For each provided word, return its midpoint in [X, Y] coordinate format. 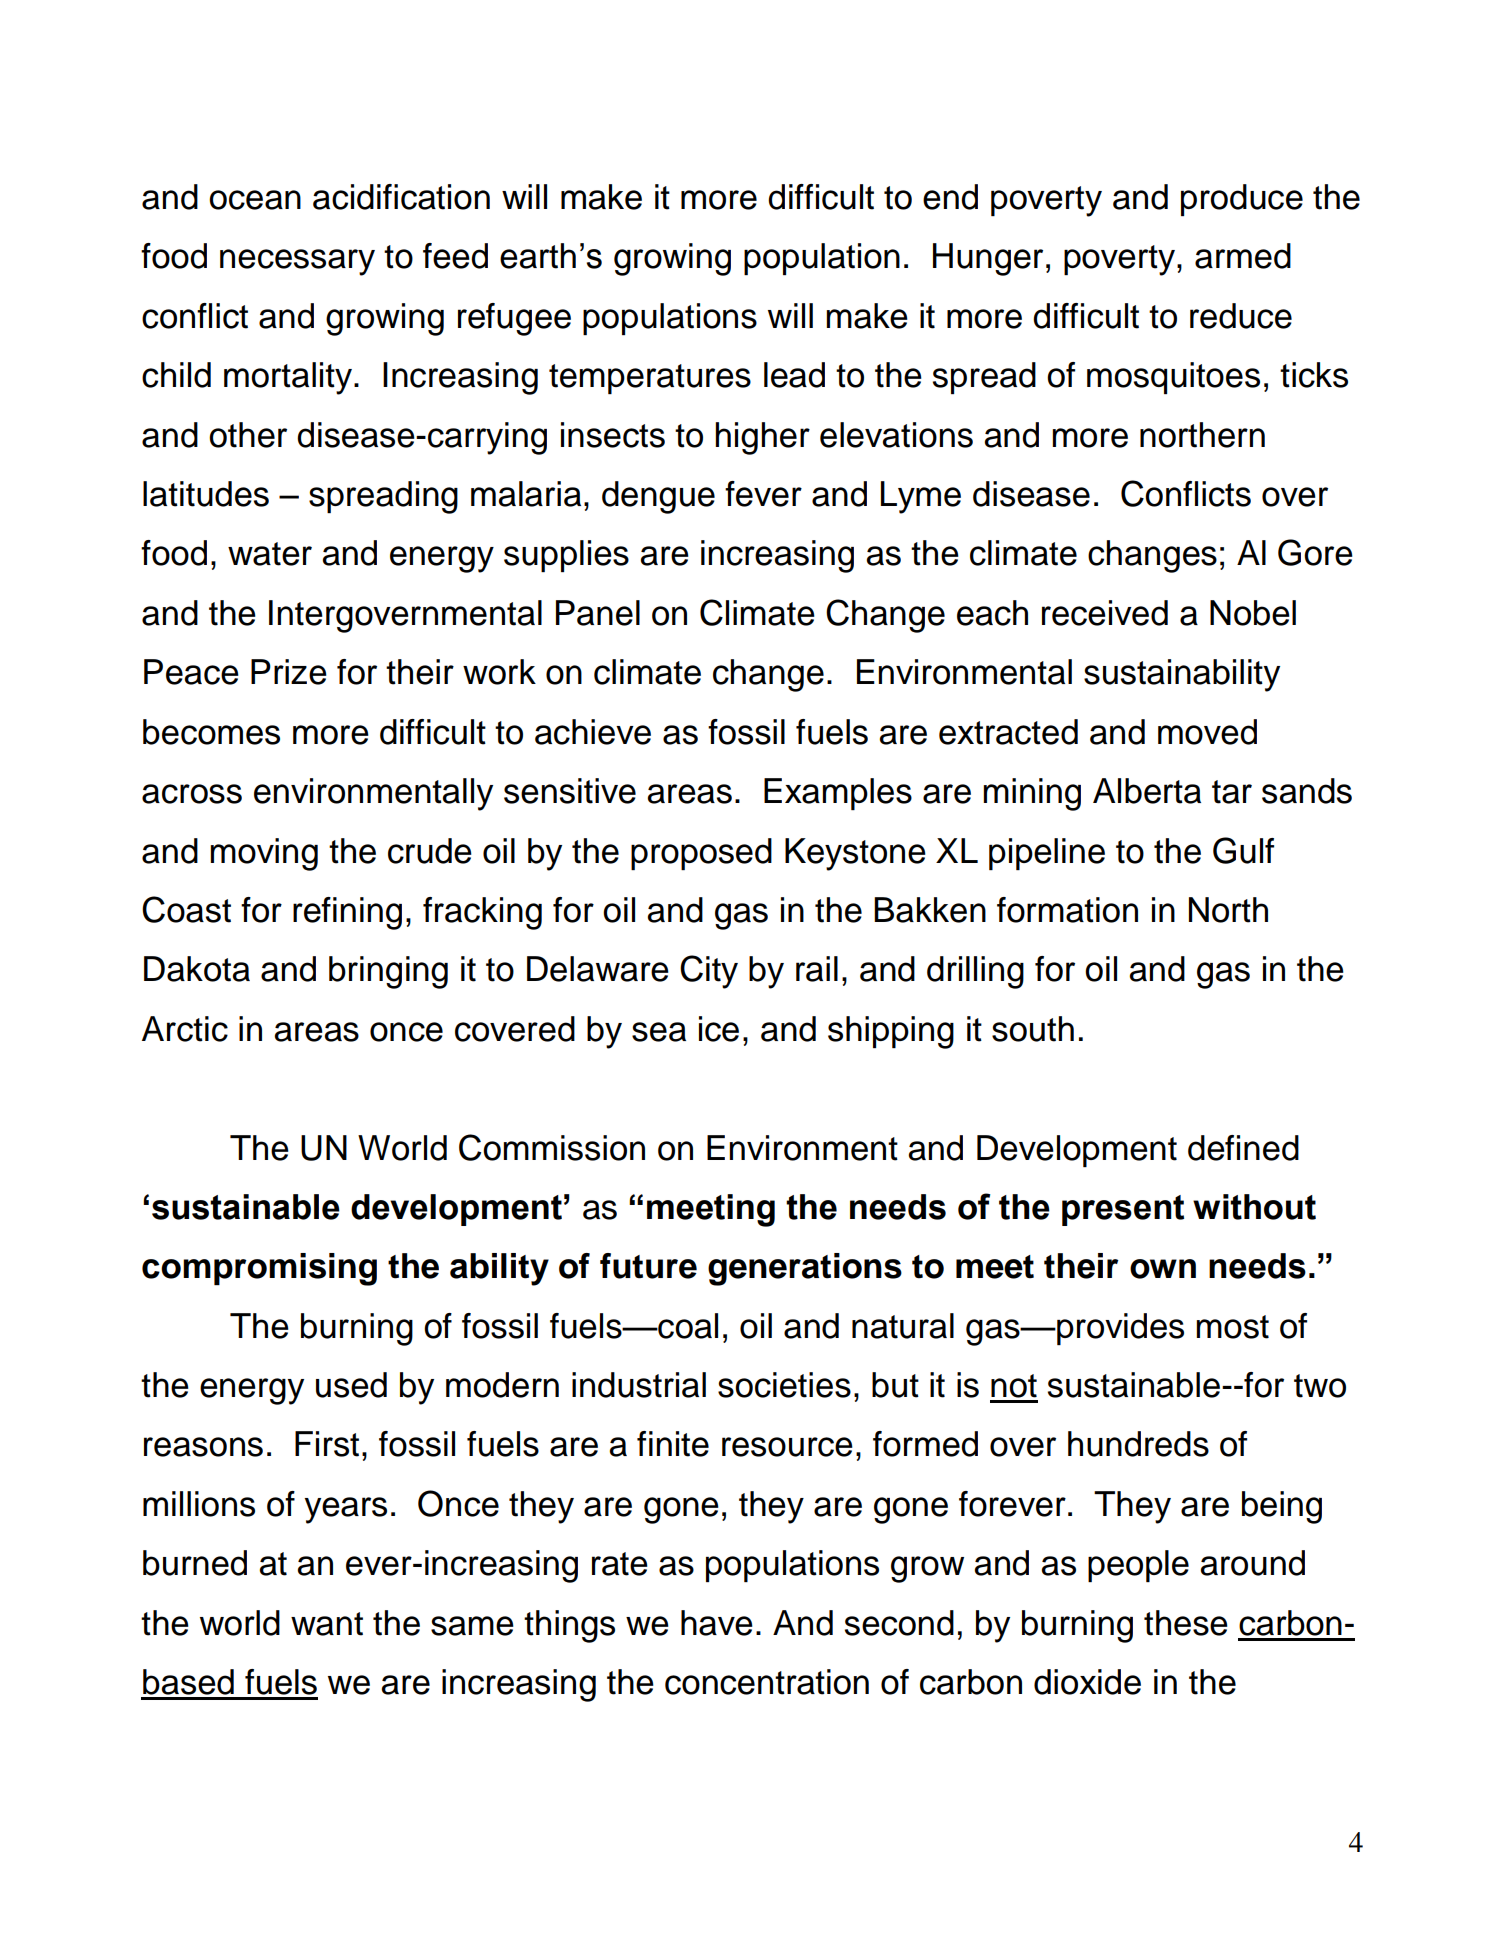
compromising [259, 1269]
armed [1243, 256]
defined [1243, 1148]
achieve [593, 732]
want [327, 1624]
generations [805, 1269]
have [717, 1623]
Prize [289, 672]
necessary [297, 262]
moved [1207, 732]
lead [794, 375]
